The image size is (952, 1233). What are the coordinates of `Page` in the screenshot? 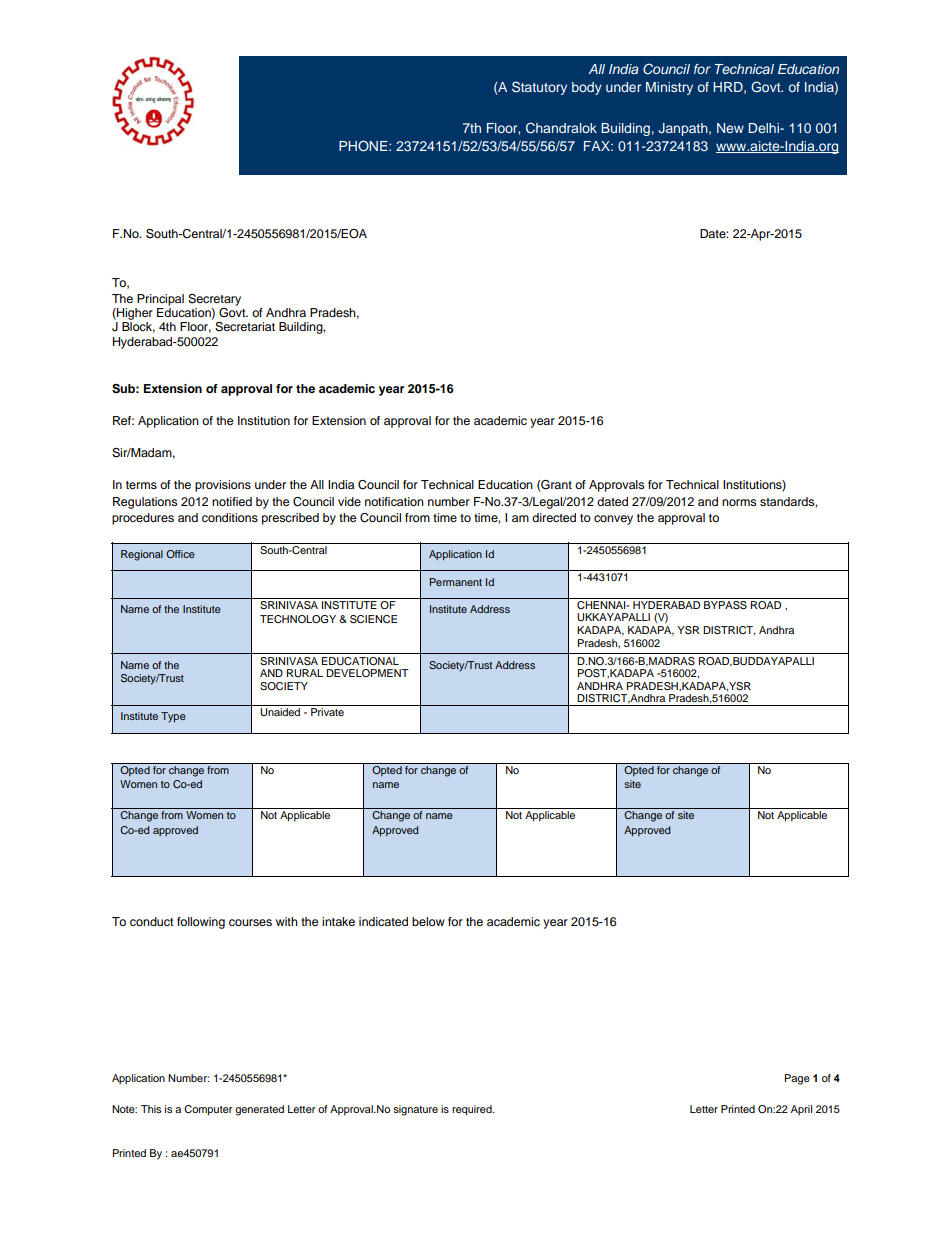 It's located at (797, 1079).
